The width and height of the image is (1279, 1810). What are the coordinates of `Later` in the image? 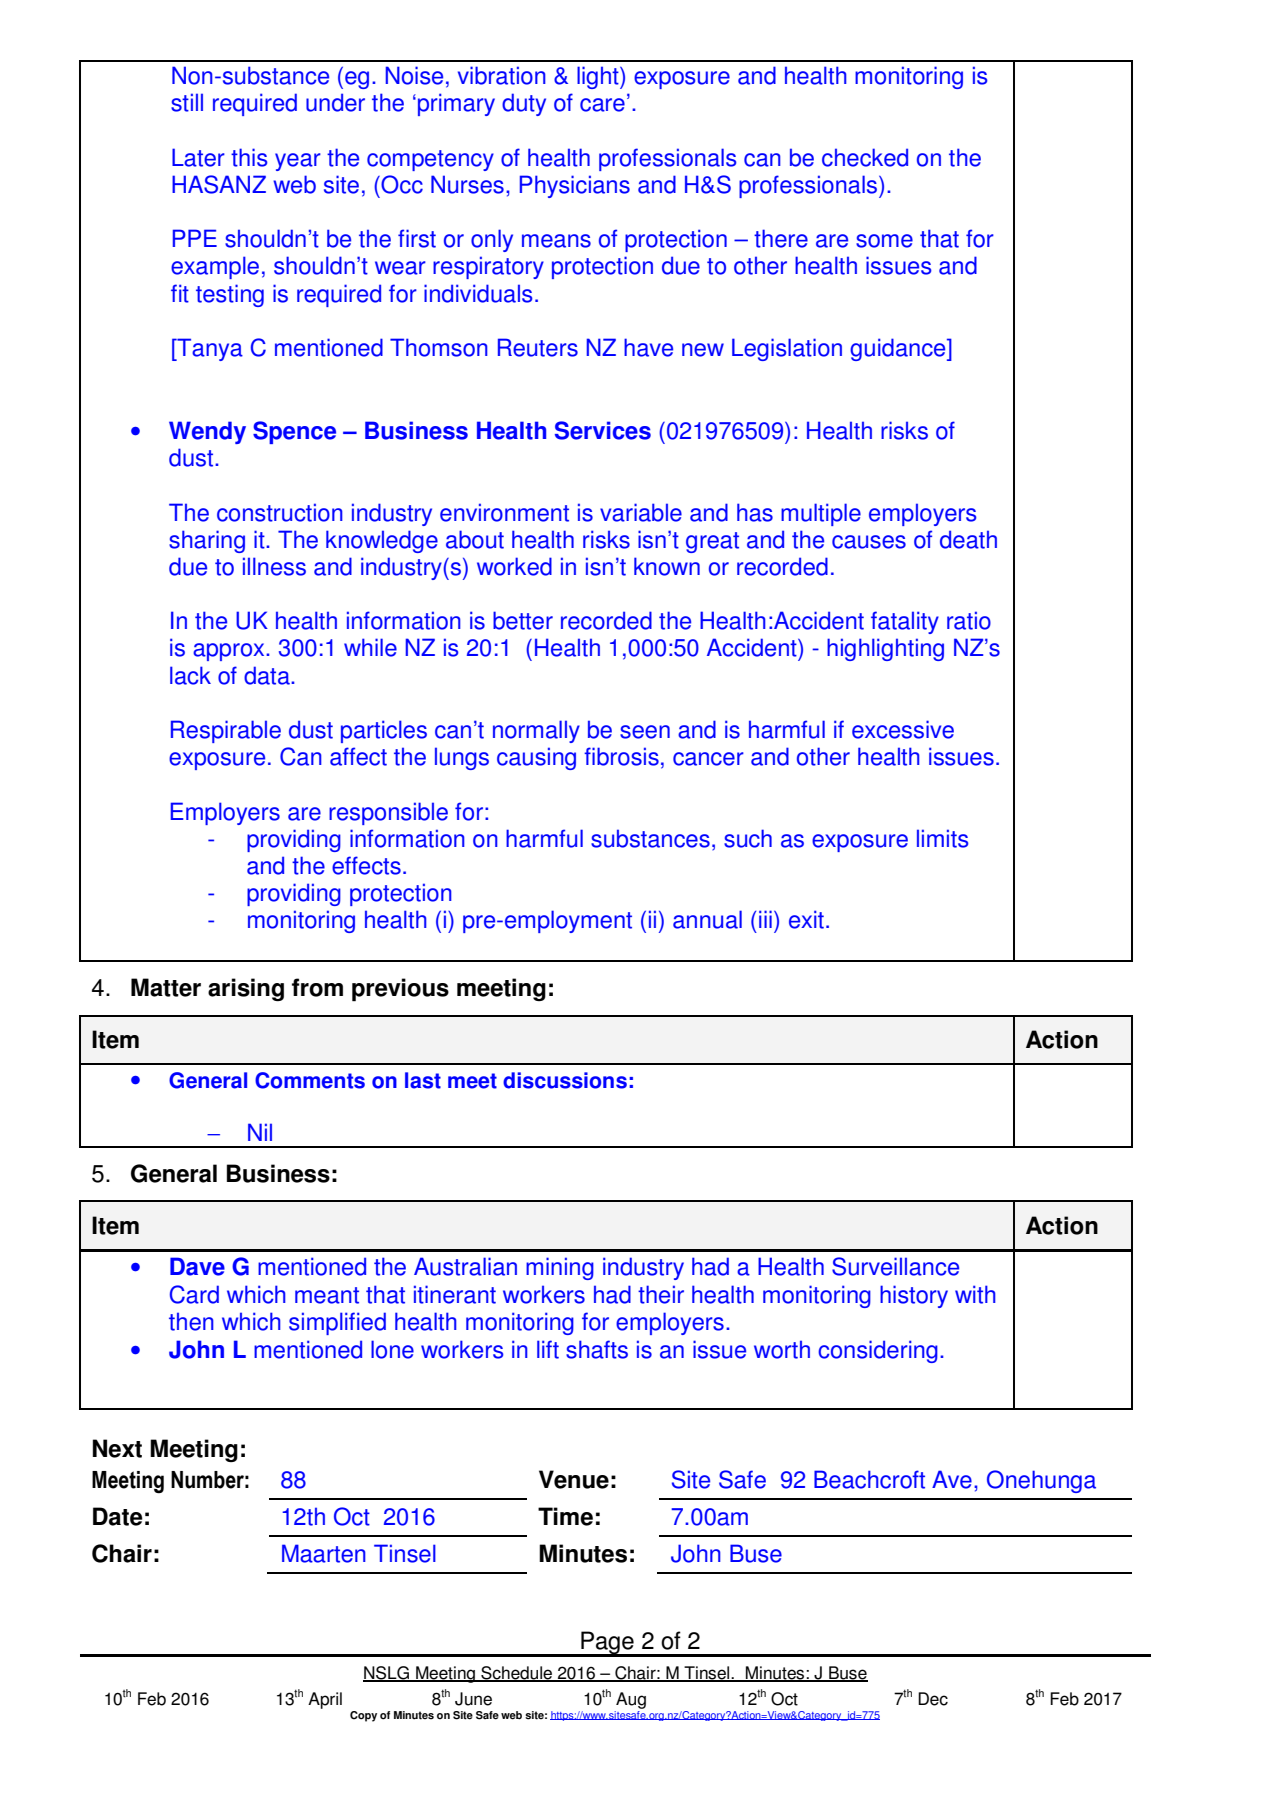 It's located at (198, 157).
